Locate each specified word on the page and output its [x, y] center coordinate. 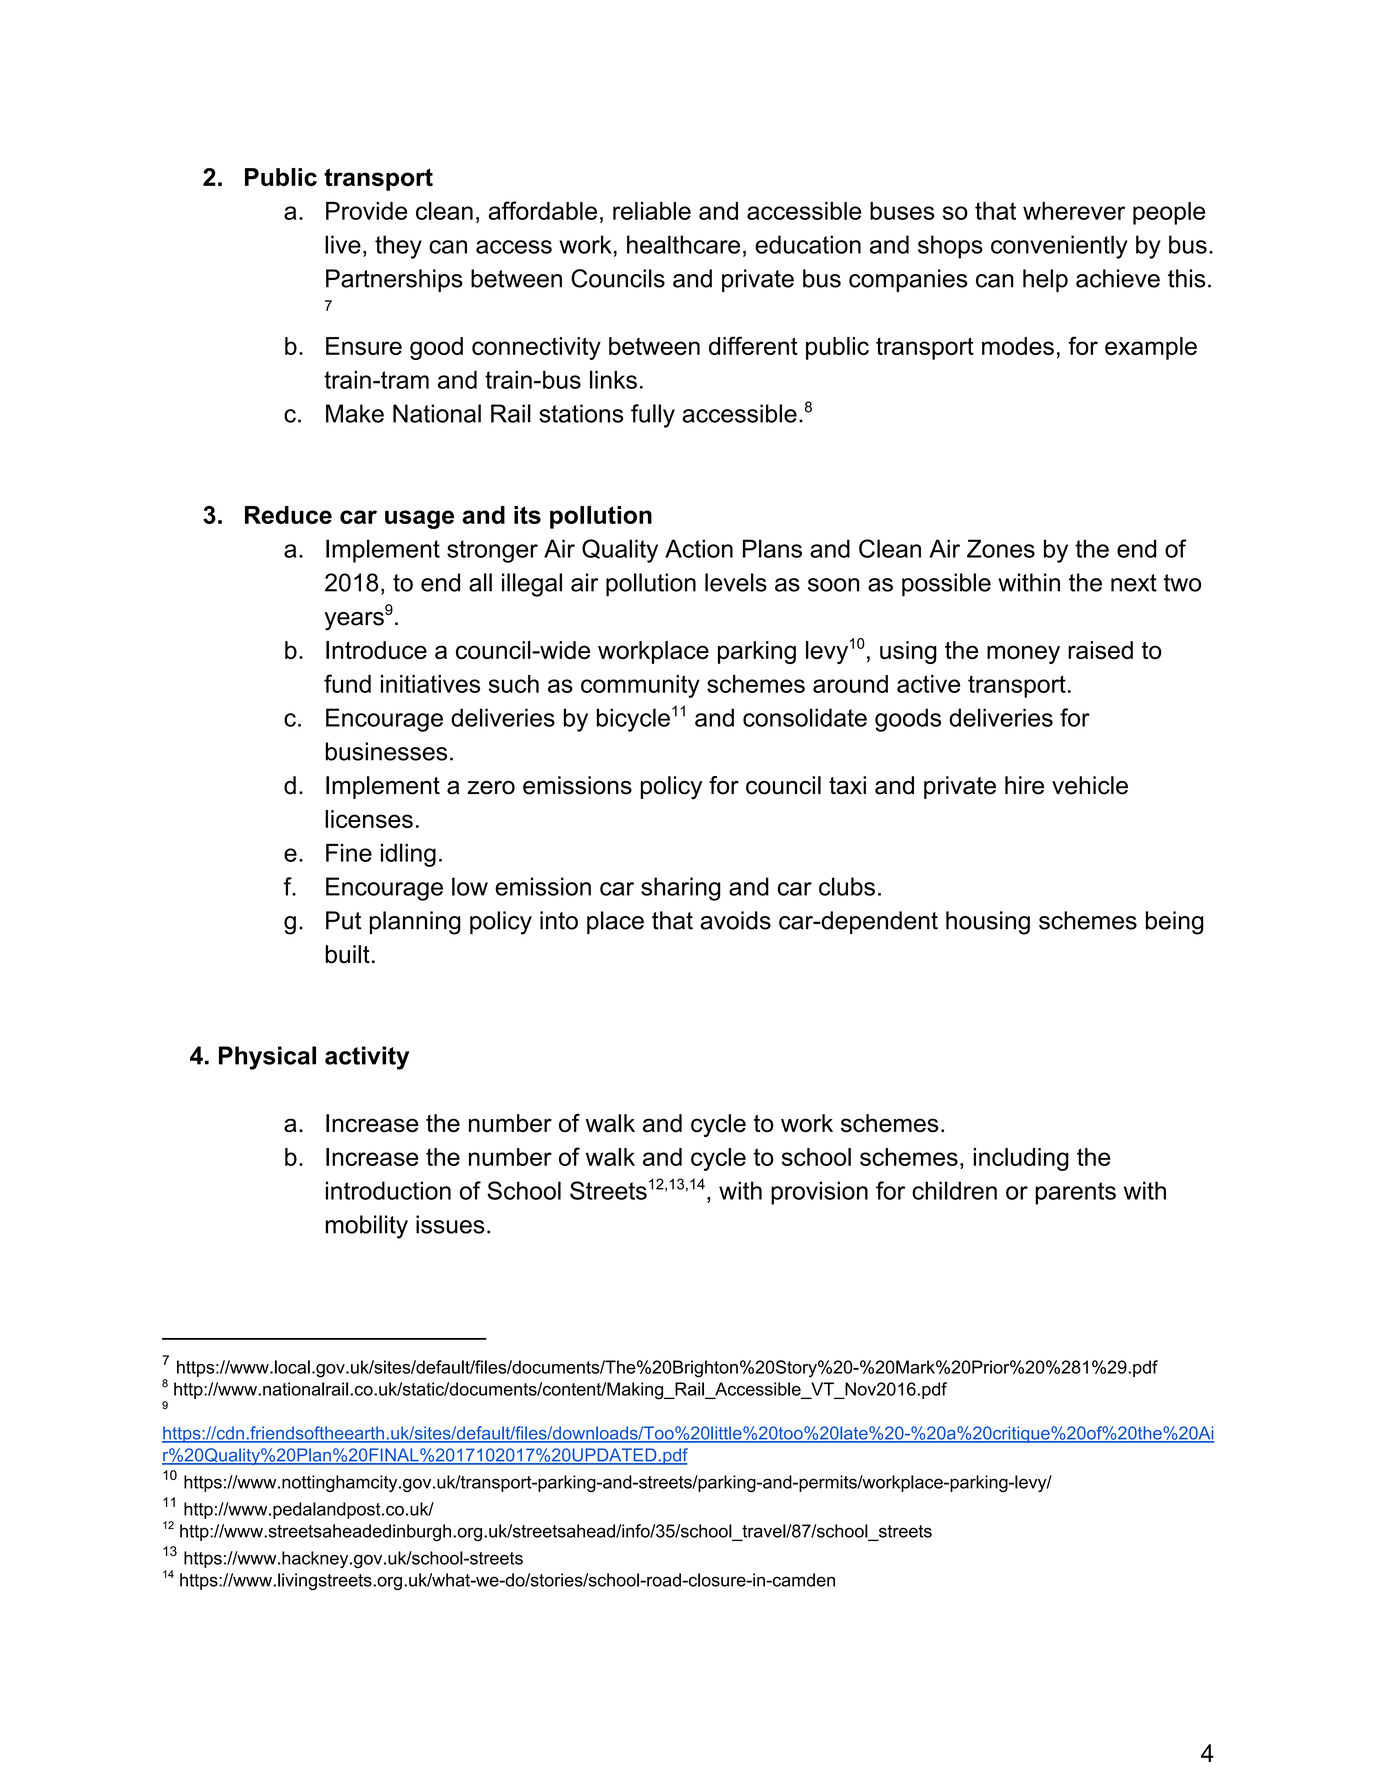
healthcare [683, 244]
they [398, 247]
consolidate [805, 717]
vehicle [1090, 785]
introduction [388, 1190]
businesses [386, 751]
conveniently [1059, 247]
